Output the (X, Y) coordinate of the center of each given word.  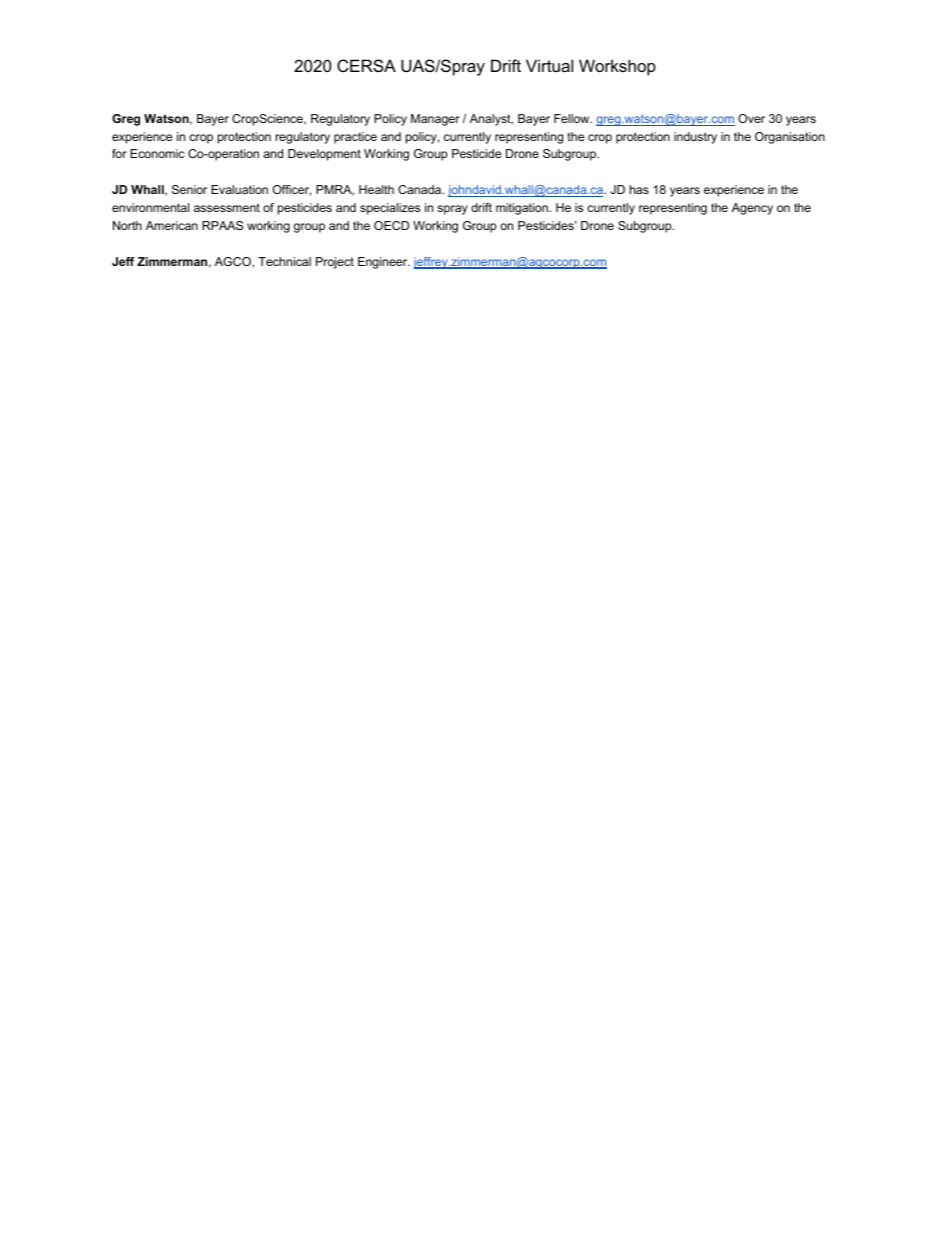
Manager (435, 120)
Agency (752, 209)
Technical (284, 261)
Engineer (384, 263)
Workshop (617, 67)
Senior (189, 189)
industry (695, 138)
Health (376, 189)
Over (751, 118)
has (639, 189)
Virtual (549, 65)
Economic (157, 153)
